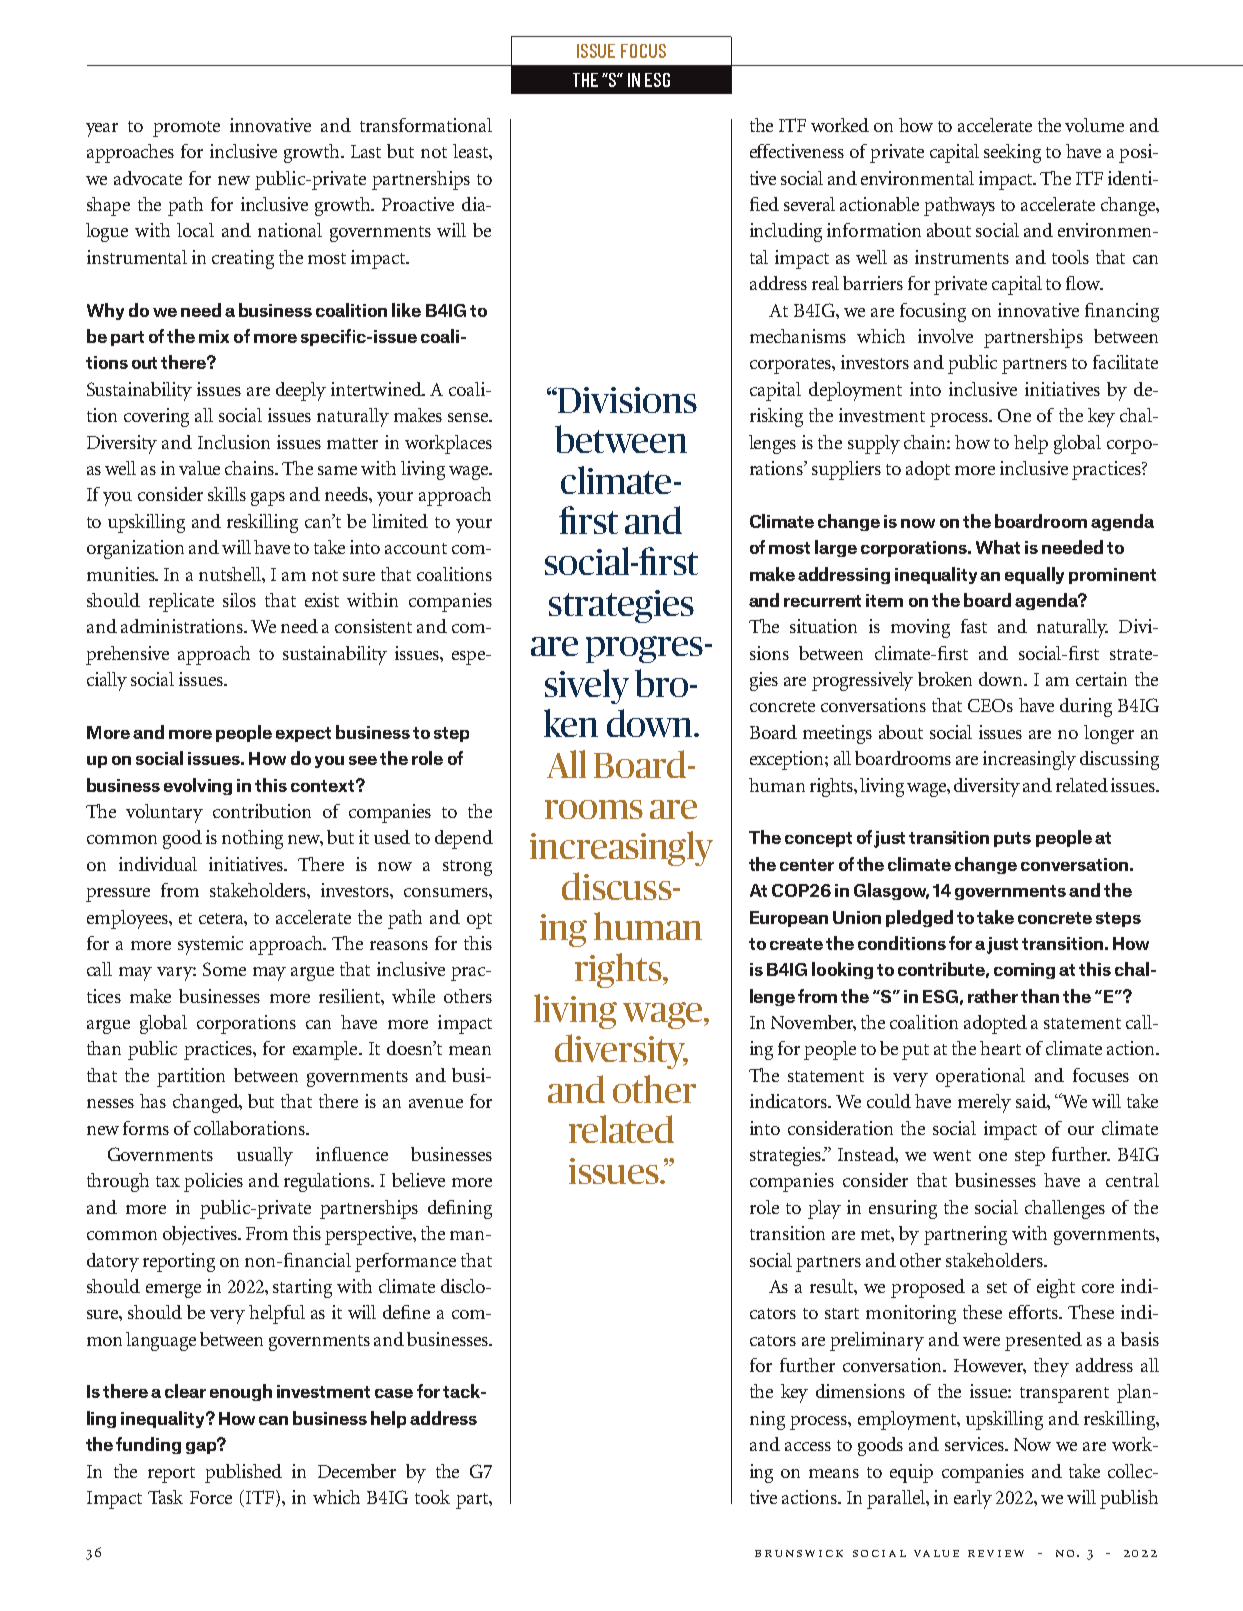 The height and width of the page is (1611, 1243). What do you see at coordinates (227, 494) in the page?
I see `skills` at bounding box center [227, 494].
